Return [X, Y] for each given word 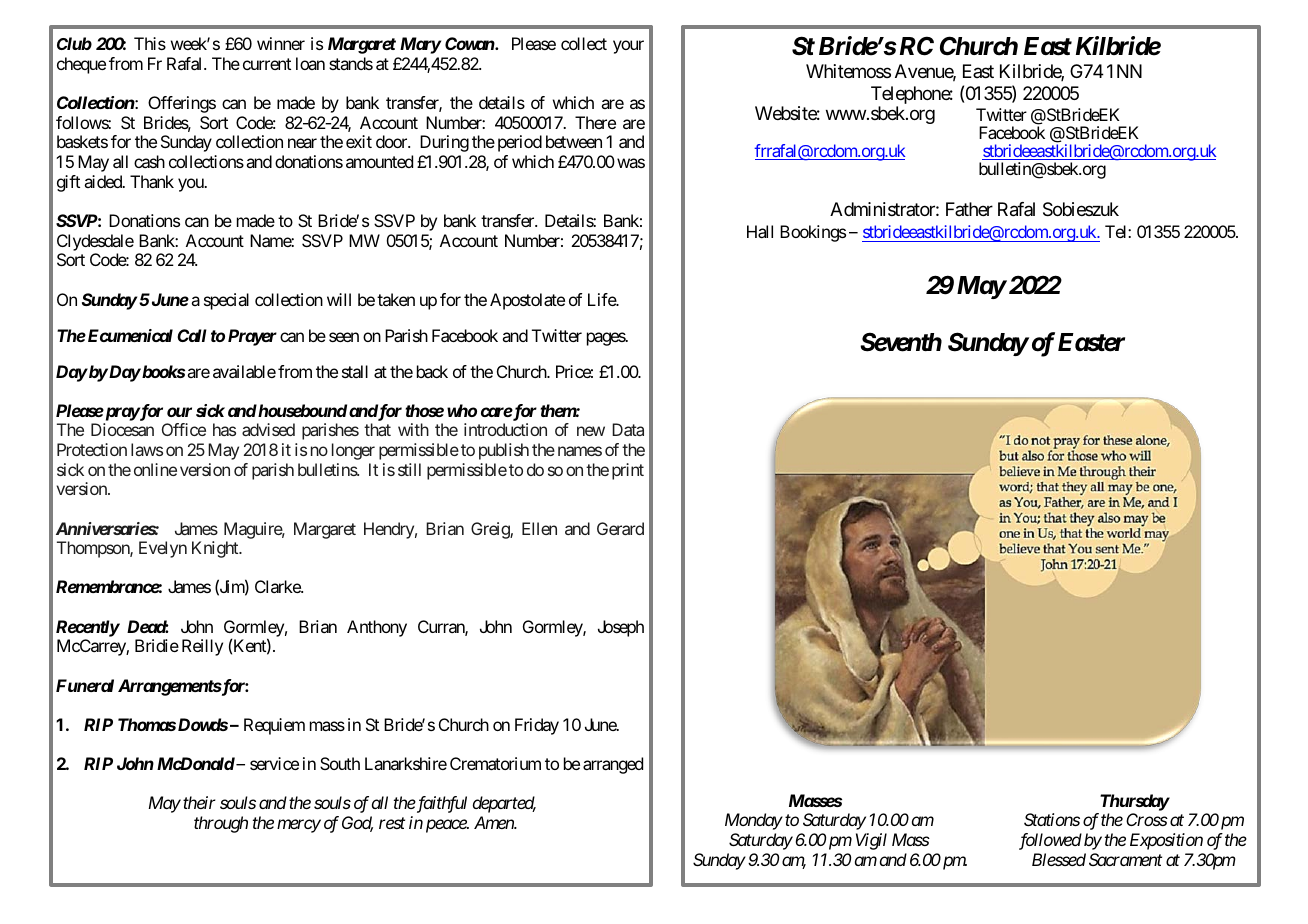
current [267, 64]
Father [969, 209]
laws [147, 449]
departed [504, 804]
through [221, 824]
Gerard [620, 528]
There [595, 122]
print [628, 471]
